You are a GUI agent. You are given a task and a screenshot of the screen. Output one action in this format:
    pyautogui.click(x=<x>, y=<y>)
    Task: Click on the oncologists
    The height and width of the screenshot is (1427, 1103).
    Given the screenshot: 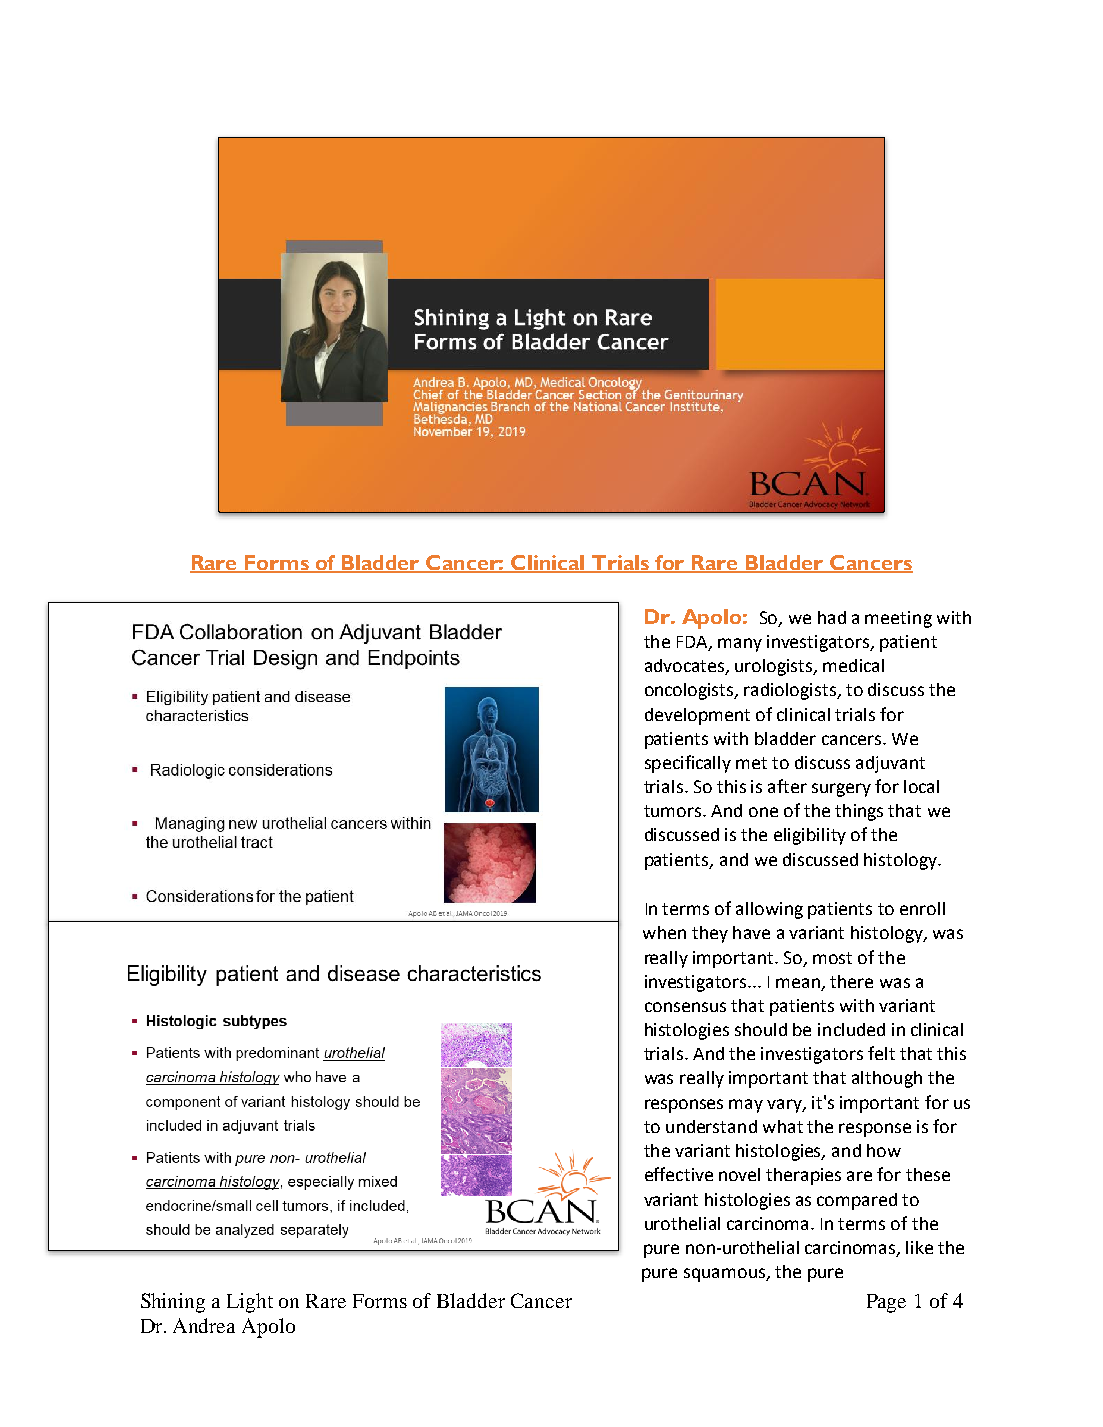 What is the action you would take?
    pyautogui.click(x=690, y=691)
